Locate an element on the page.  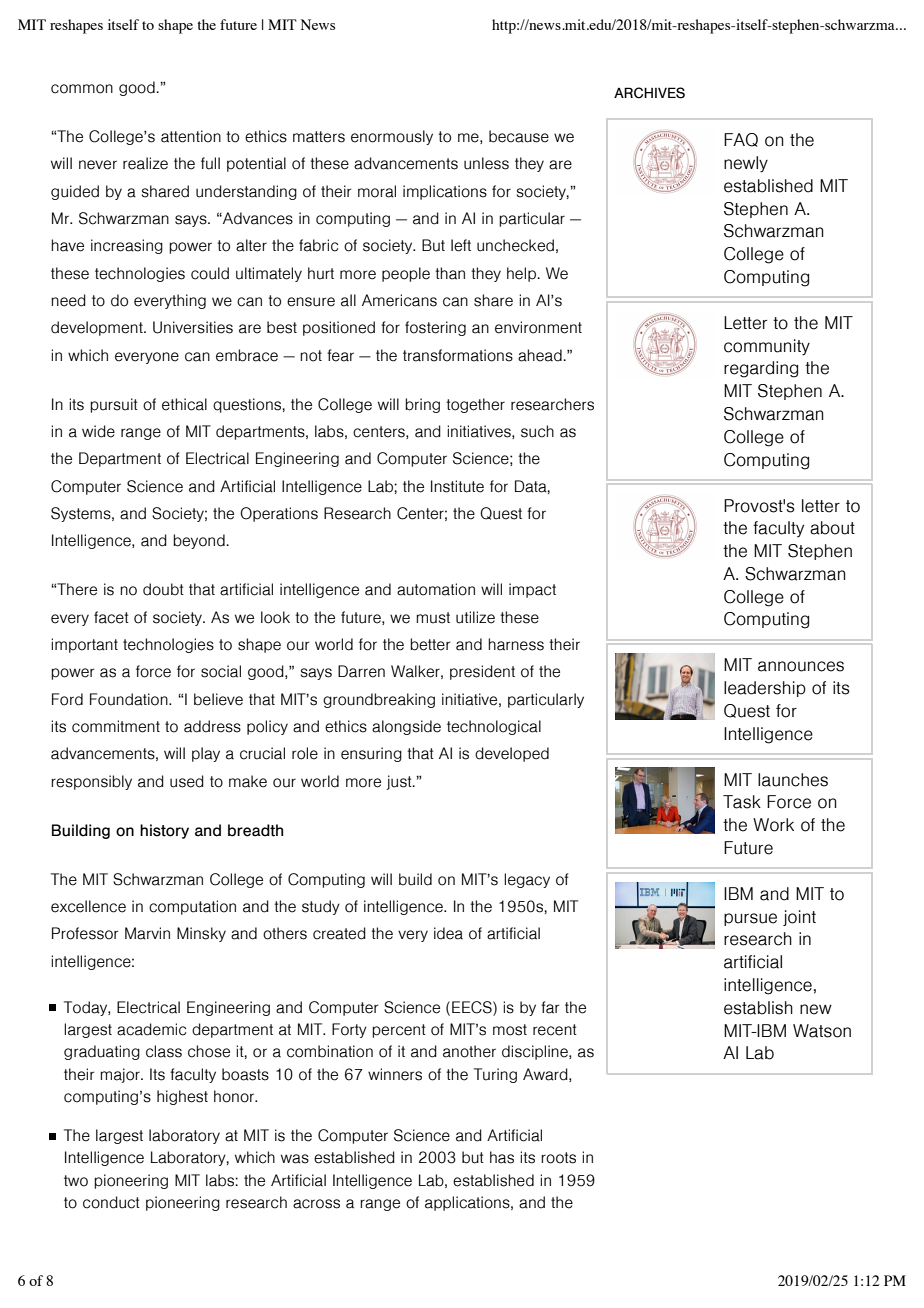
roots is located at coordinates (558, 1158).
